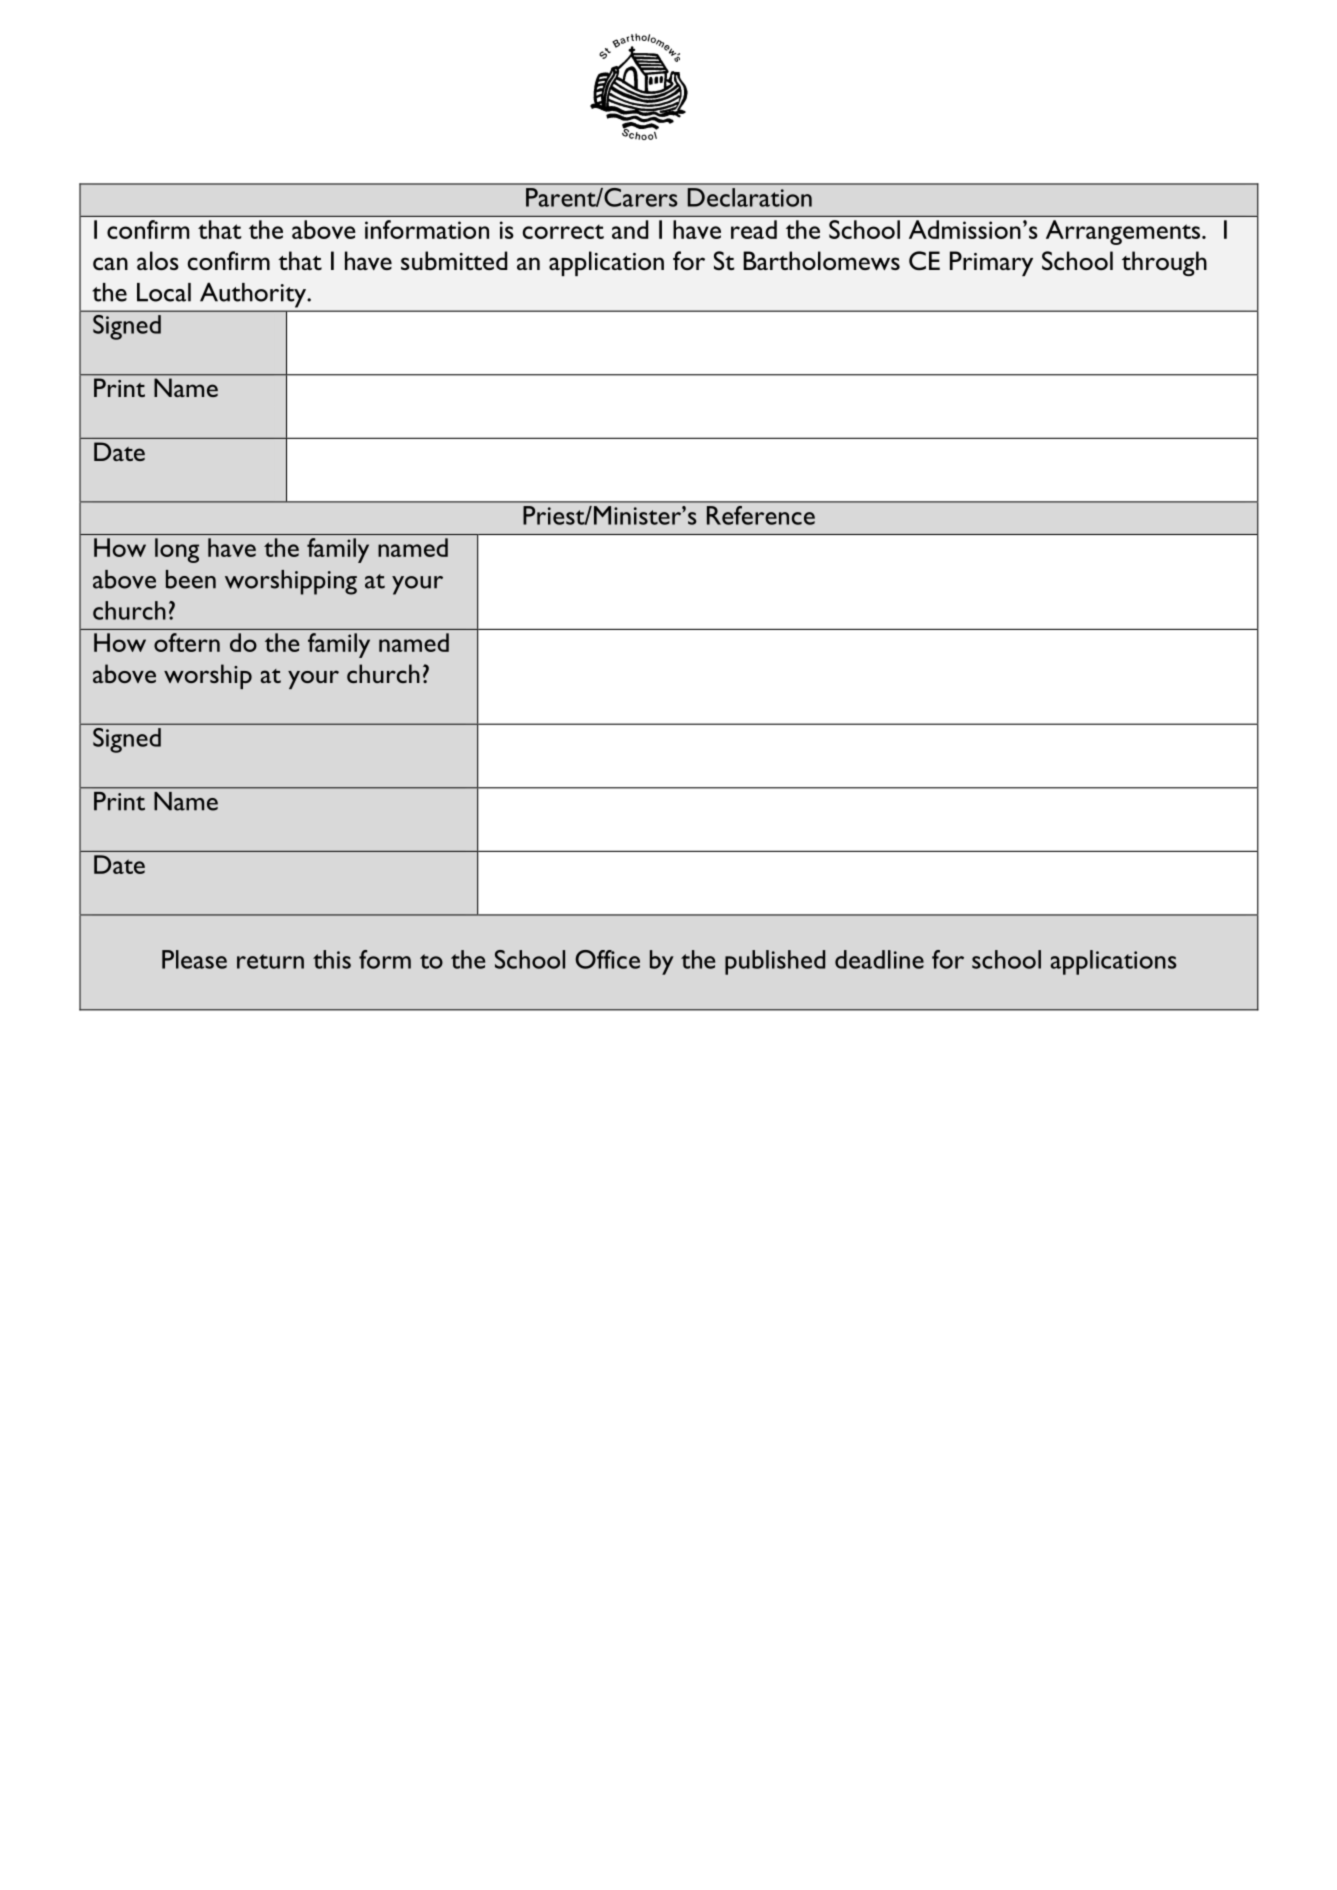 Image resolution: width=1337 pixels, height=1890 pixels. I want to click on Arrangements, so click(1124, 232).
